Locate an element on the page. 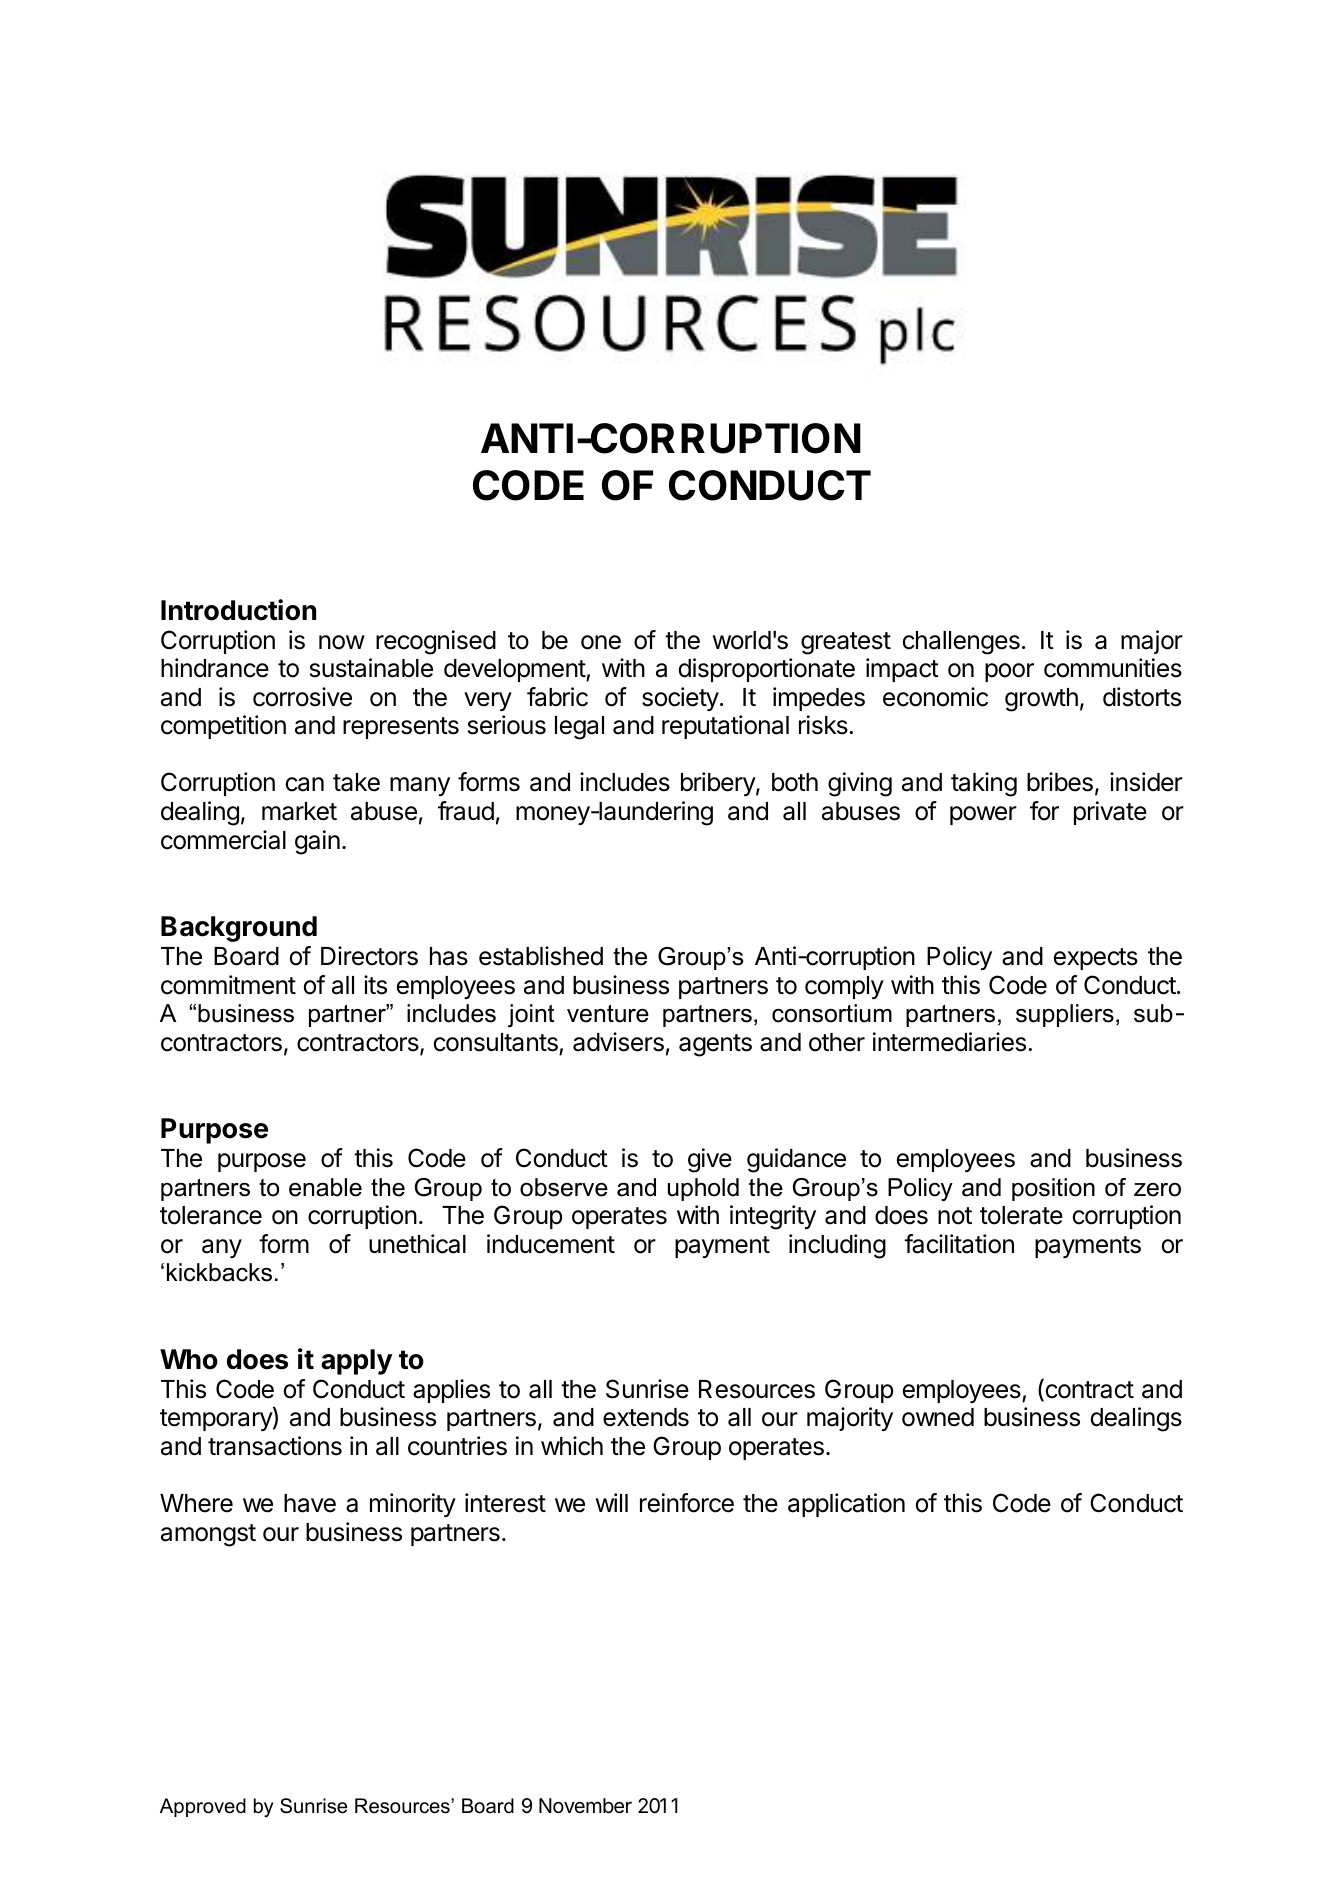 Image resolution: width=1342 pixels, height=1898 pixels. society is located at coordinates (680, 699).
